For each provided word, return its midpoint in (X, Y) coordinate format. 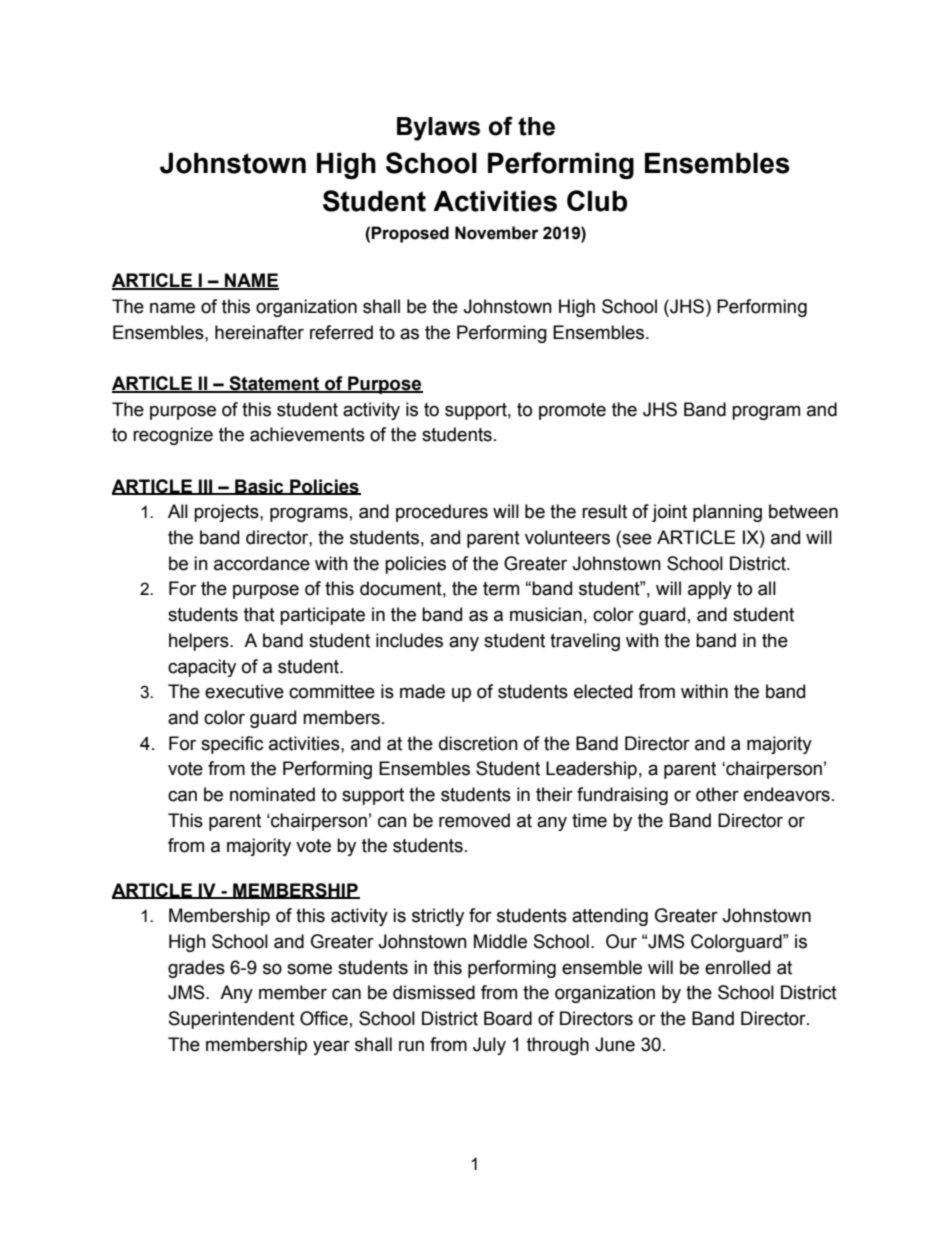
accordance (262, 563)
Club (597, 201)
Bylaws (438, 129)
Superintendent (232, 1020)
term (501, 589)
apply (710, 590)
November (497, 233)
